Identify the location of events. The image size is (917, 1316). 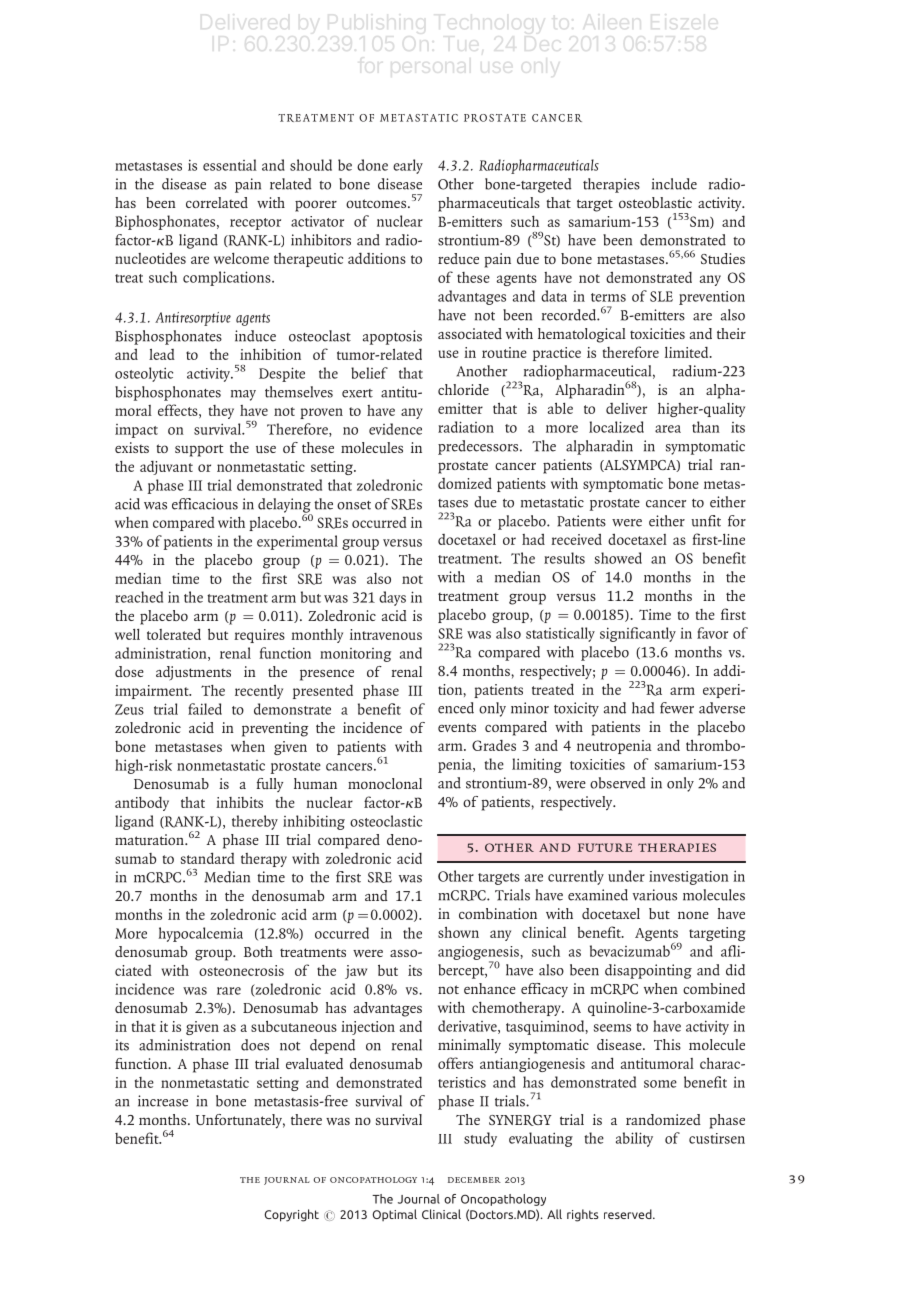
(457, 727).
